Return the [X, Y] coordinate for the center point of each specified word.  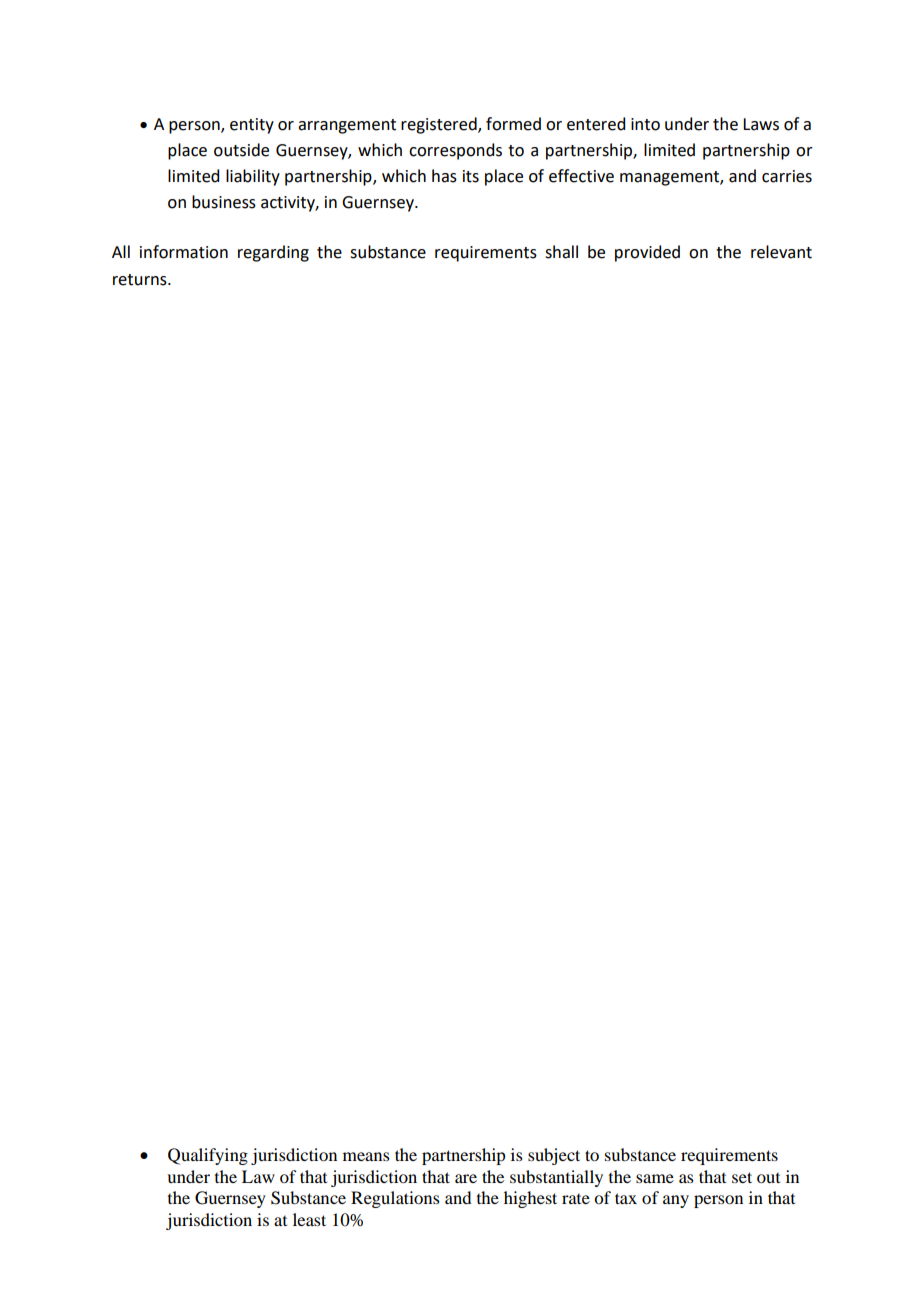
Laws [761, 124]
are [466, 1178]
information [184, 252]
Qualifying [208, 1156]
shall [561, 252]
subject [554, 1156]
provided [647, 253]
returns [141, 280]
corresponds [455, 151]
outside [241, 150]
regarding [273, 253]
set [742, 1177]
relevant [781, 252]
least [309, 1219]
